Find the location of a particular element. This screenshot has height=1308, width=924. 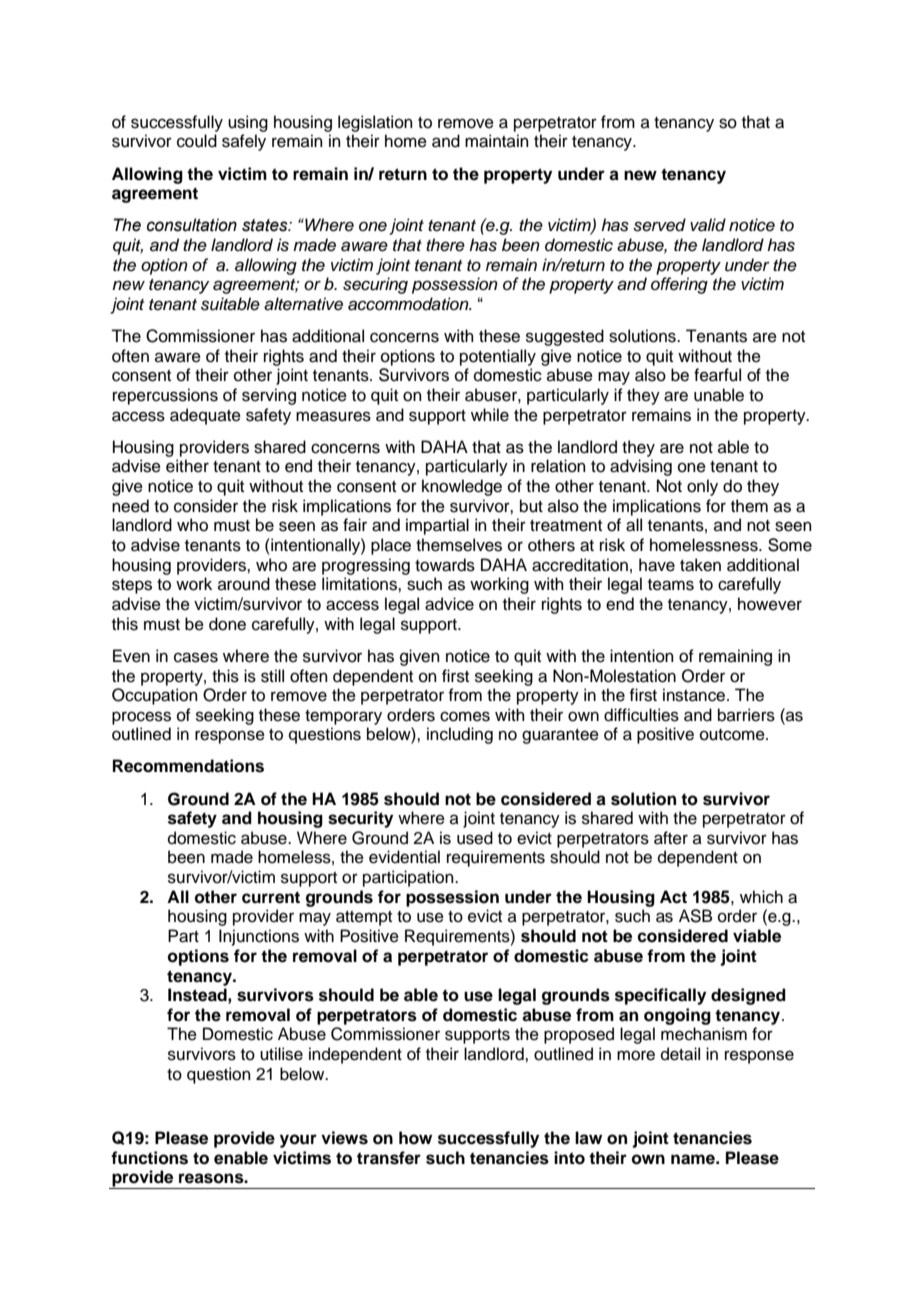

functions is located at coordinates (149, 1158).
